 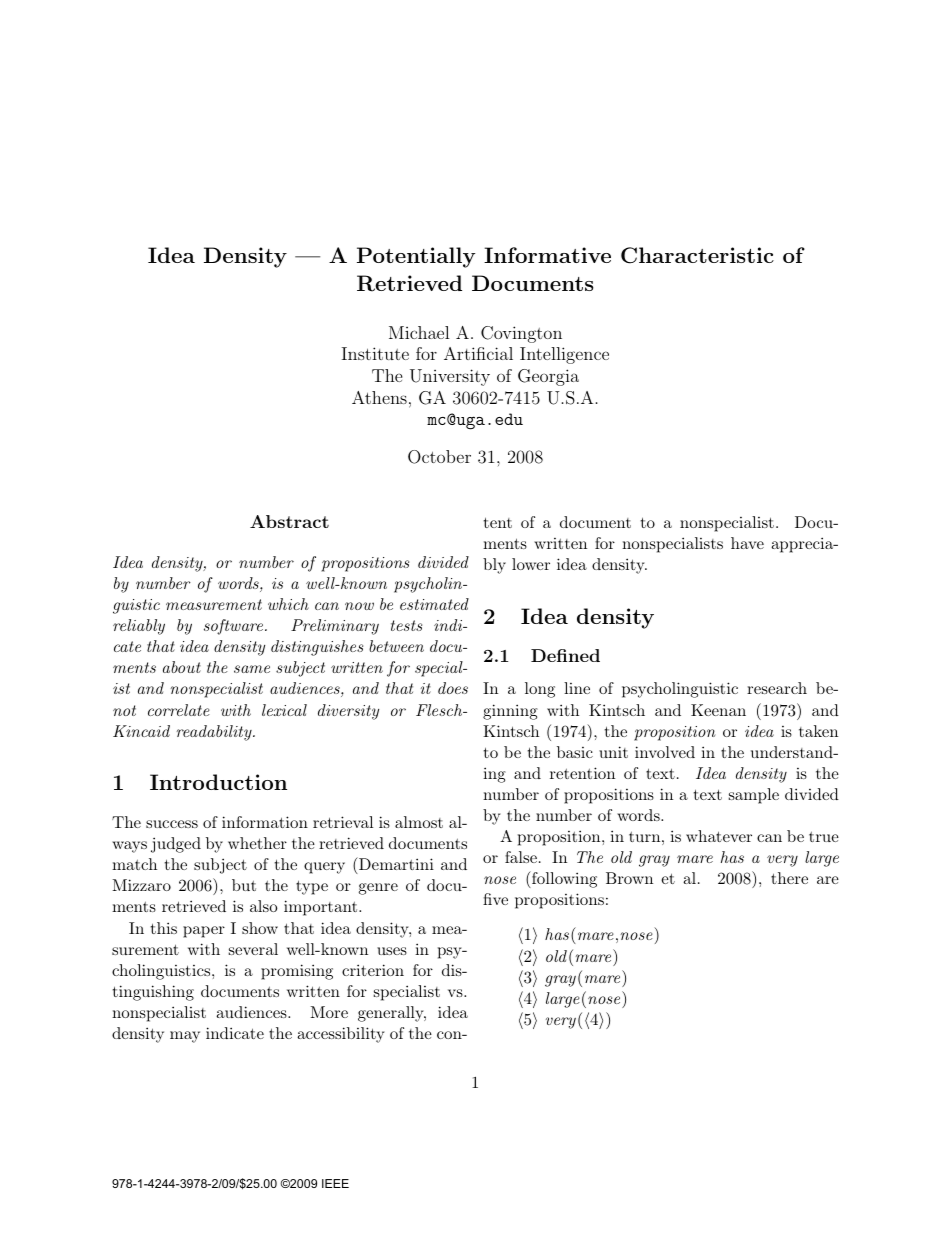 I want to click on whatever, so click(x=719, y=836).
